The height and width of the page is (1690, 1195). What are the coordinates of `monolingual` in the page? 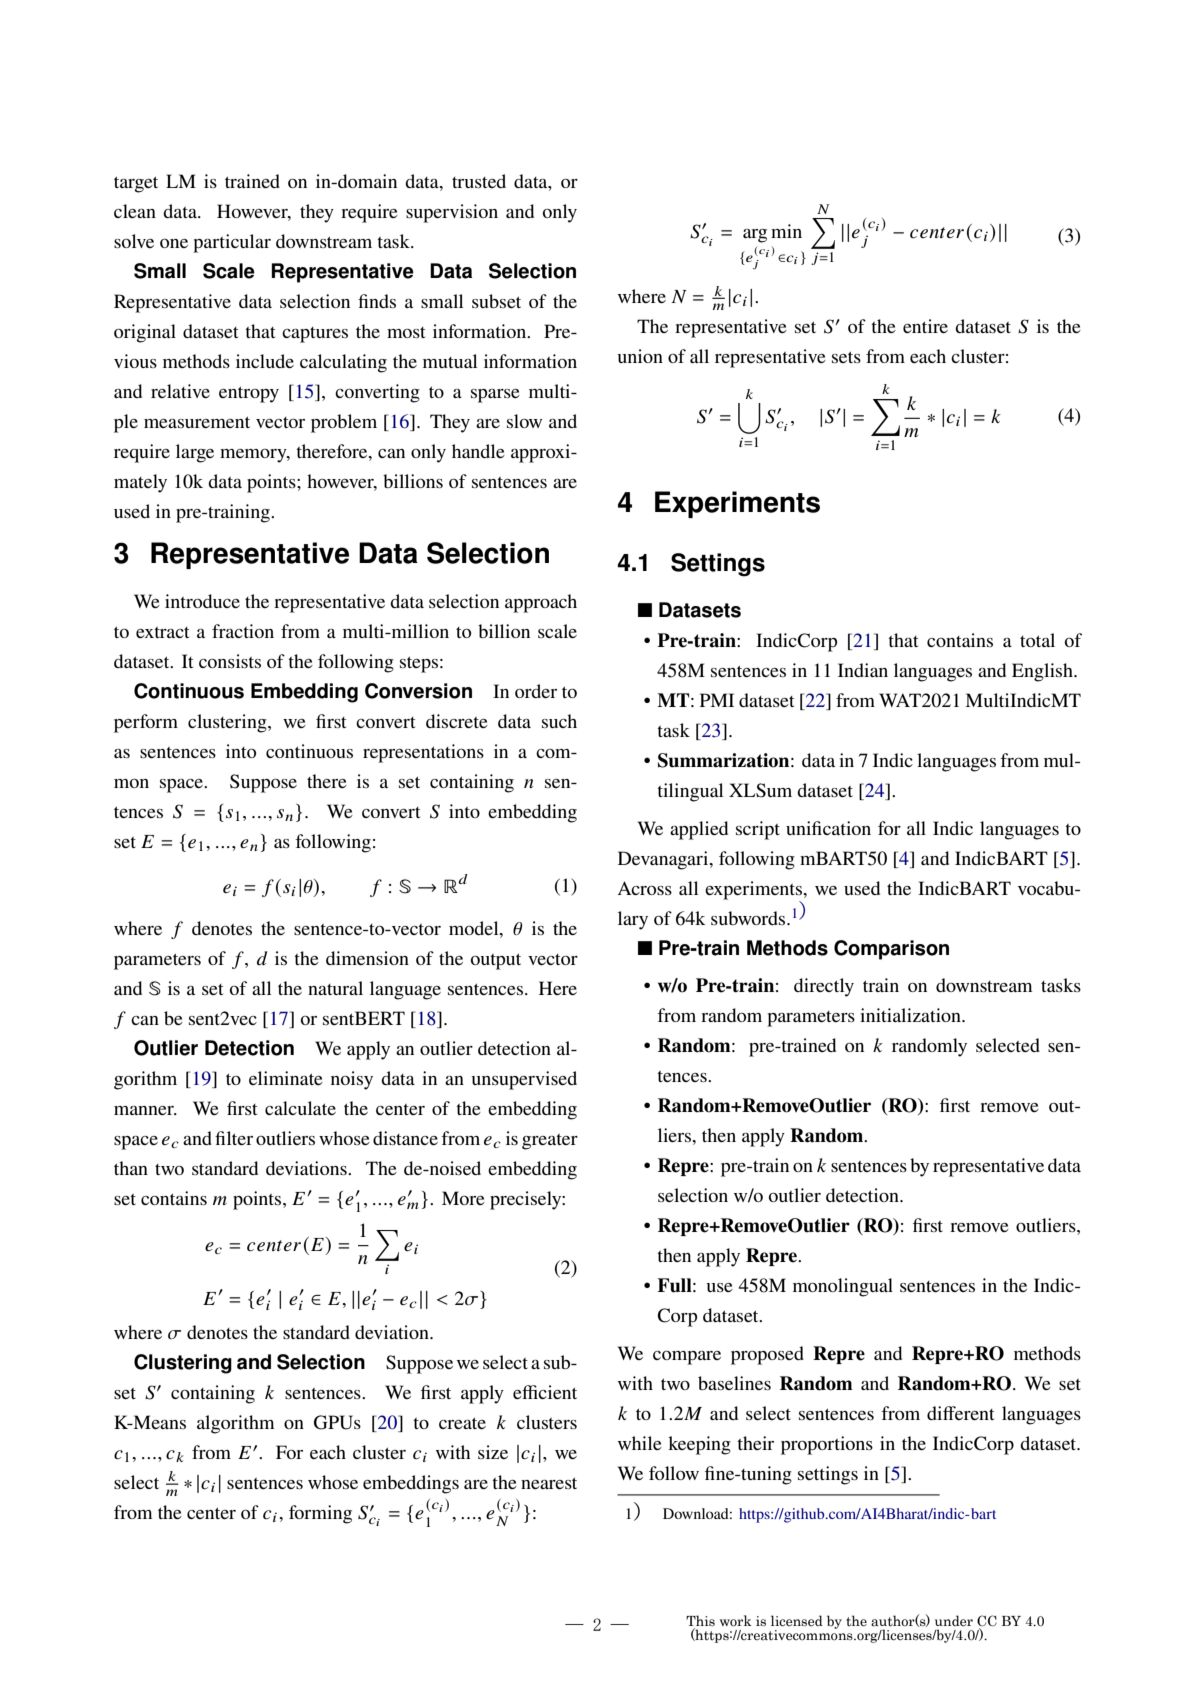 It's located at (843, 1287).
